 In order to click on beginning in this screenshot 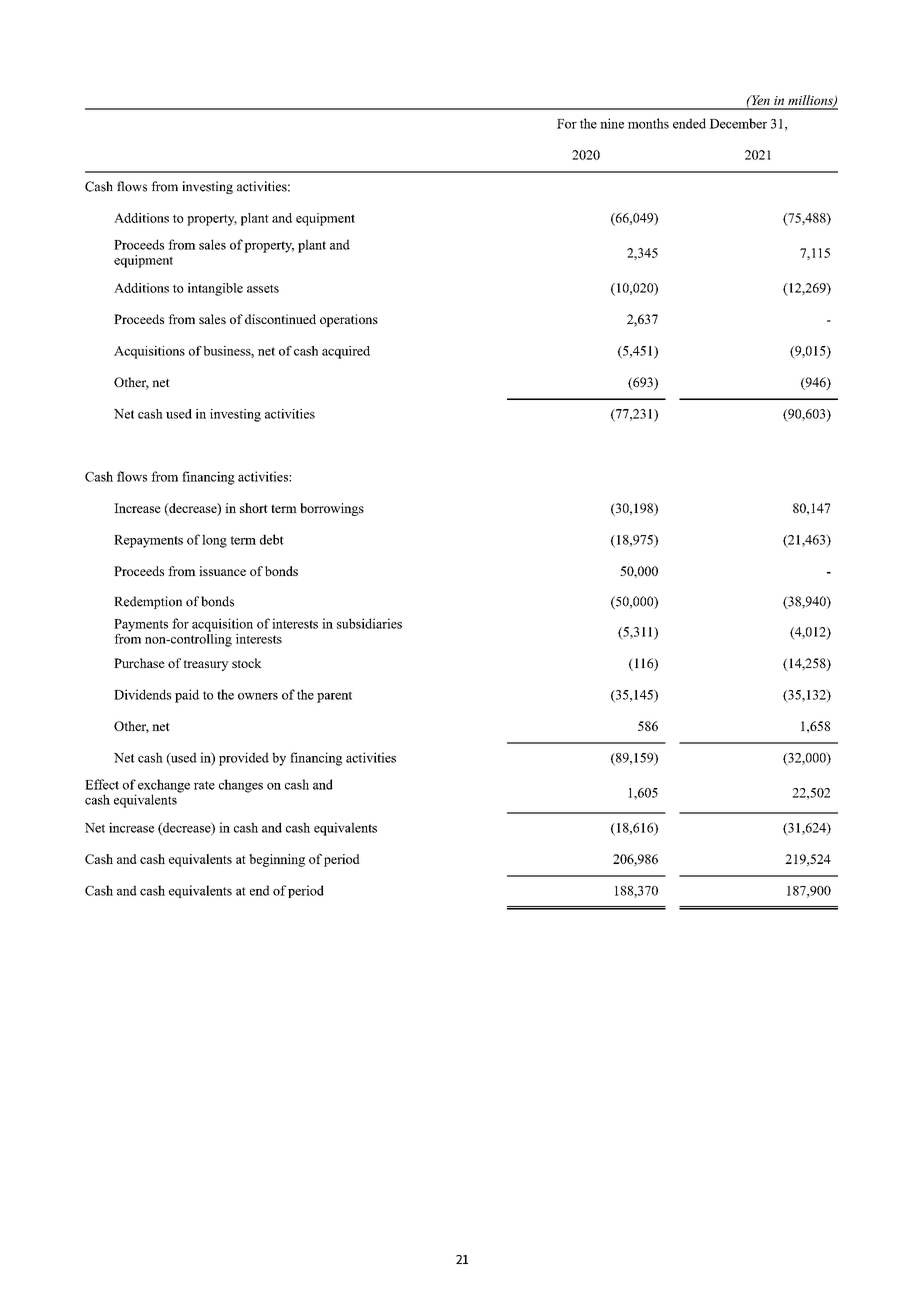, I will do `click(277, 860)`.
